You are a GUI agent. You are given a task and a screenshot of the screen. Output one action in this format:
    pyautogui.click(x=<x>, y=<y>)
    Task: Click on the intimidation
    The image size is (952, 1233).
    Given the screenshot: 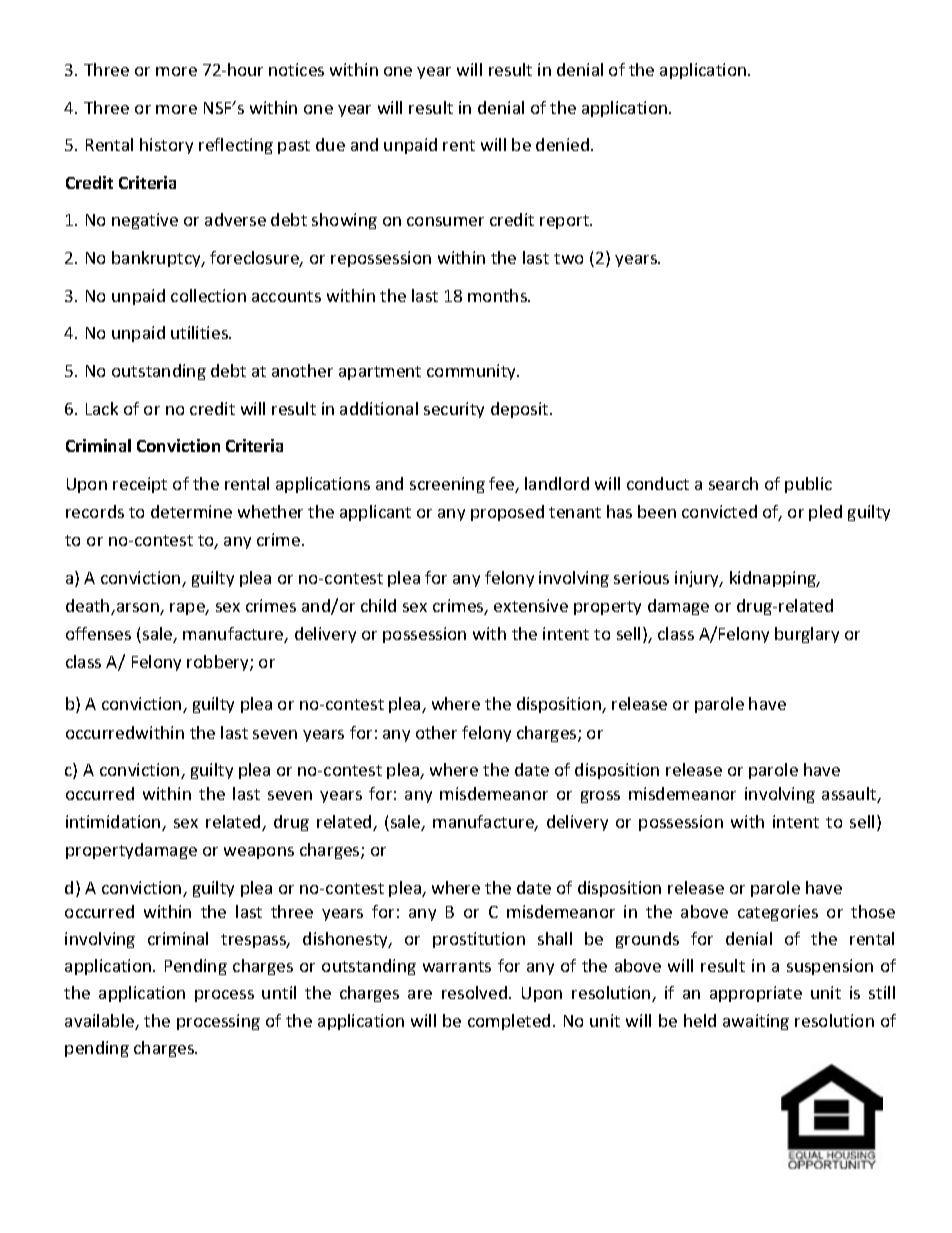 What is the action you would take?
    pyautogui.click(x=114, y=823)
